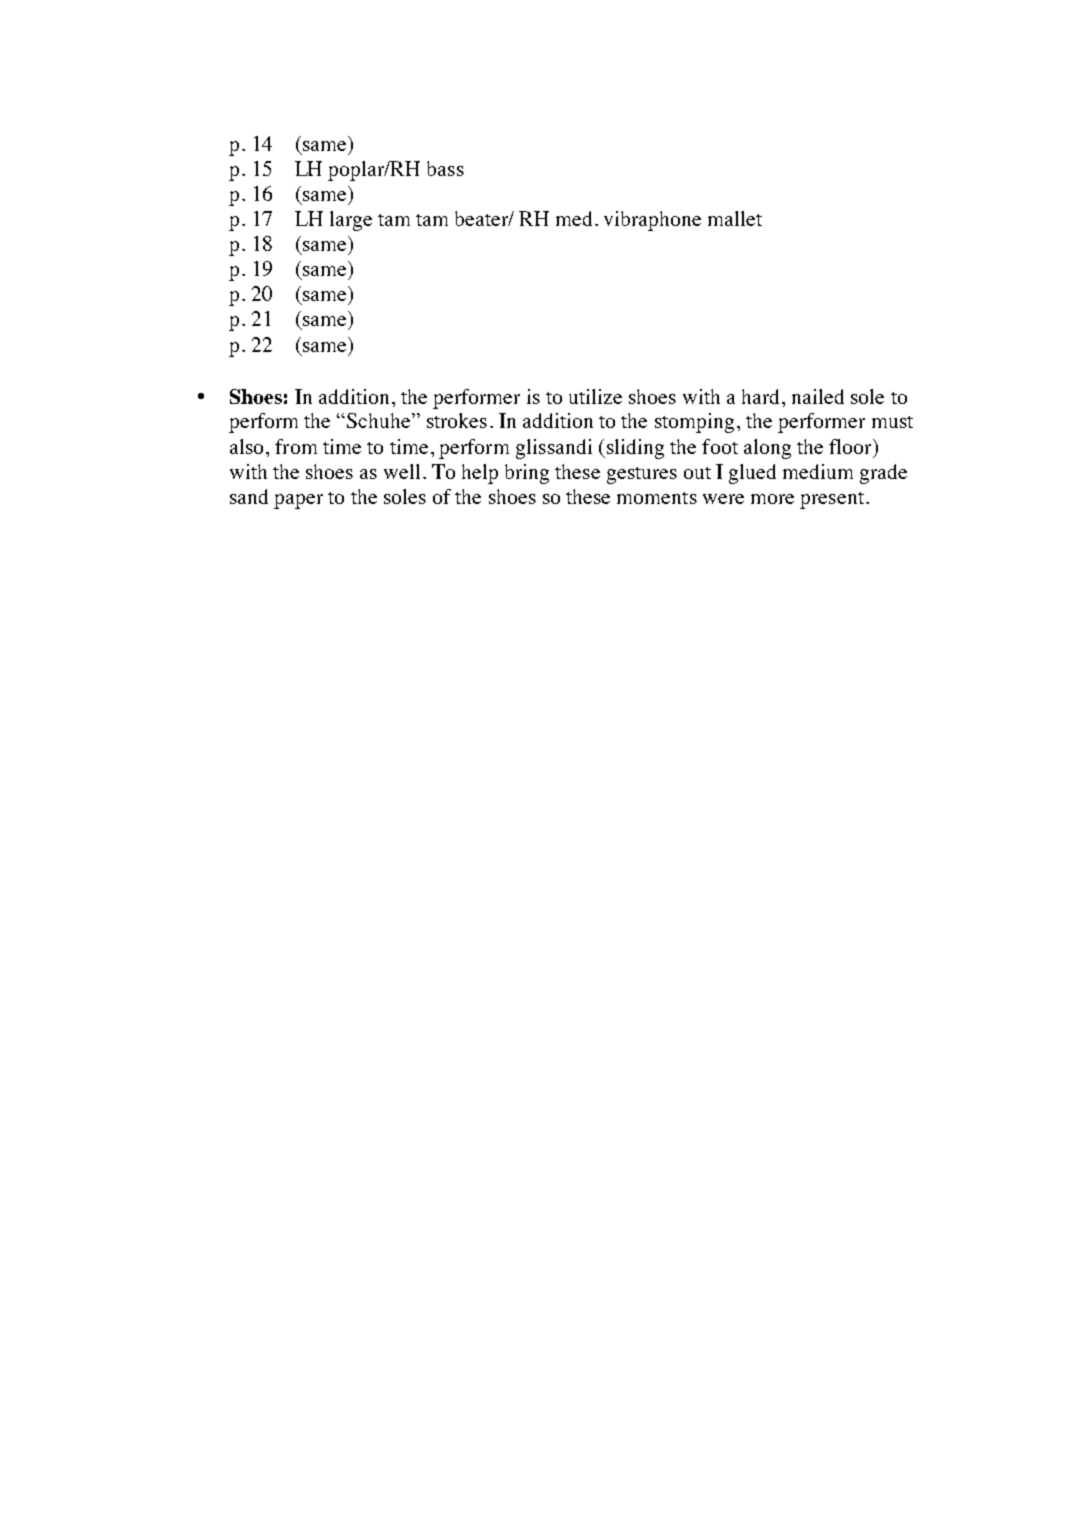 This image has width=1082, height=1531. What do you see at coordinates (457, 420) in the image?
I see `strokes` at bounding box center [457, 420].
